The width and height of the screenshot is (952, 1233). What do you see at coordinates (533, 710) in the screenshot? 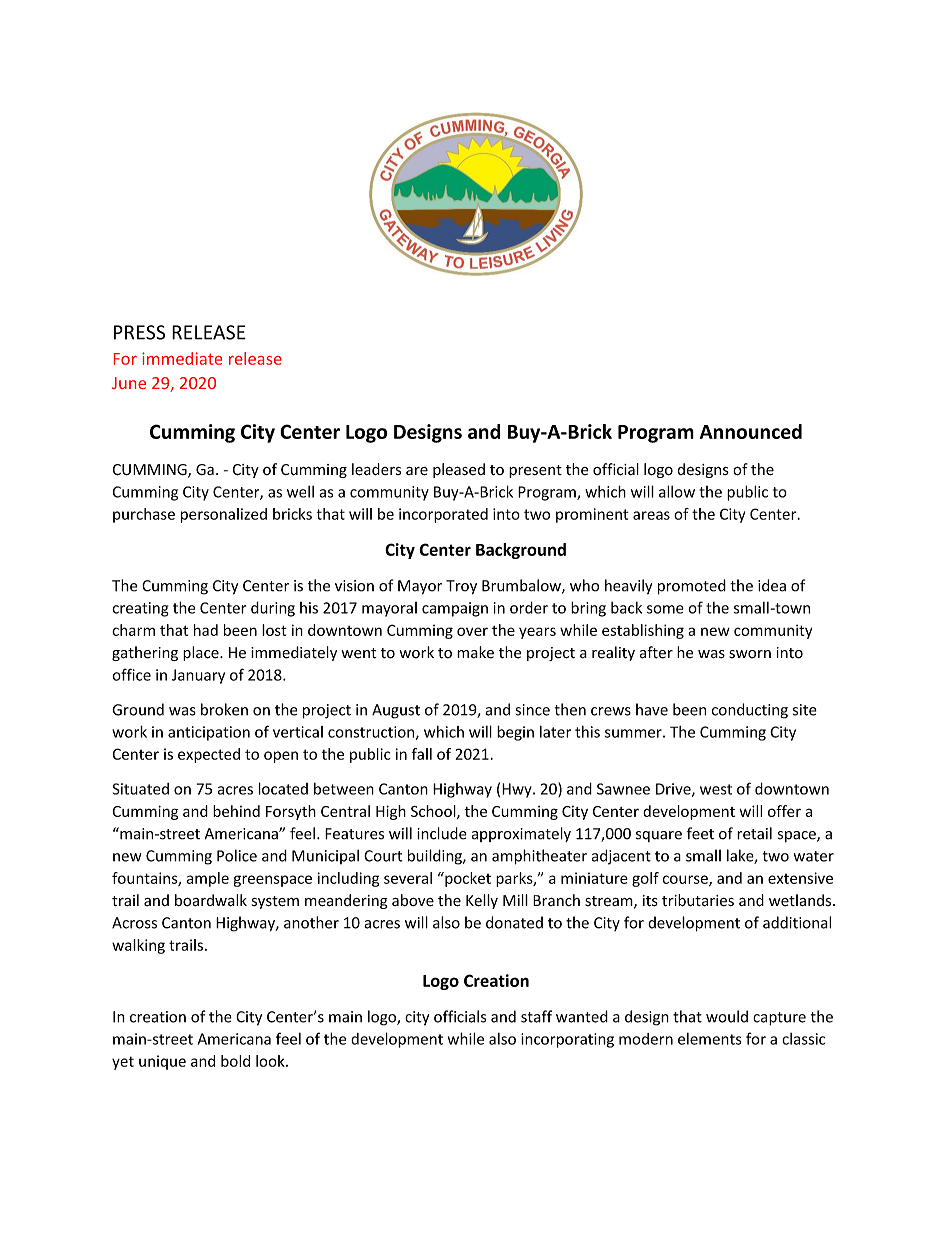
I see `since` at bounding box center [533, 710].
